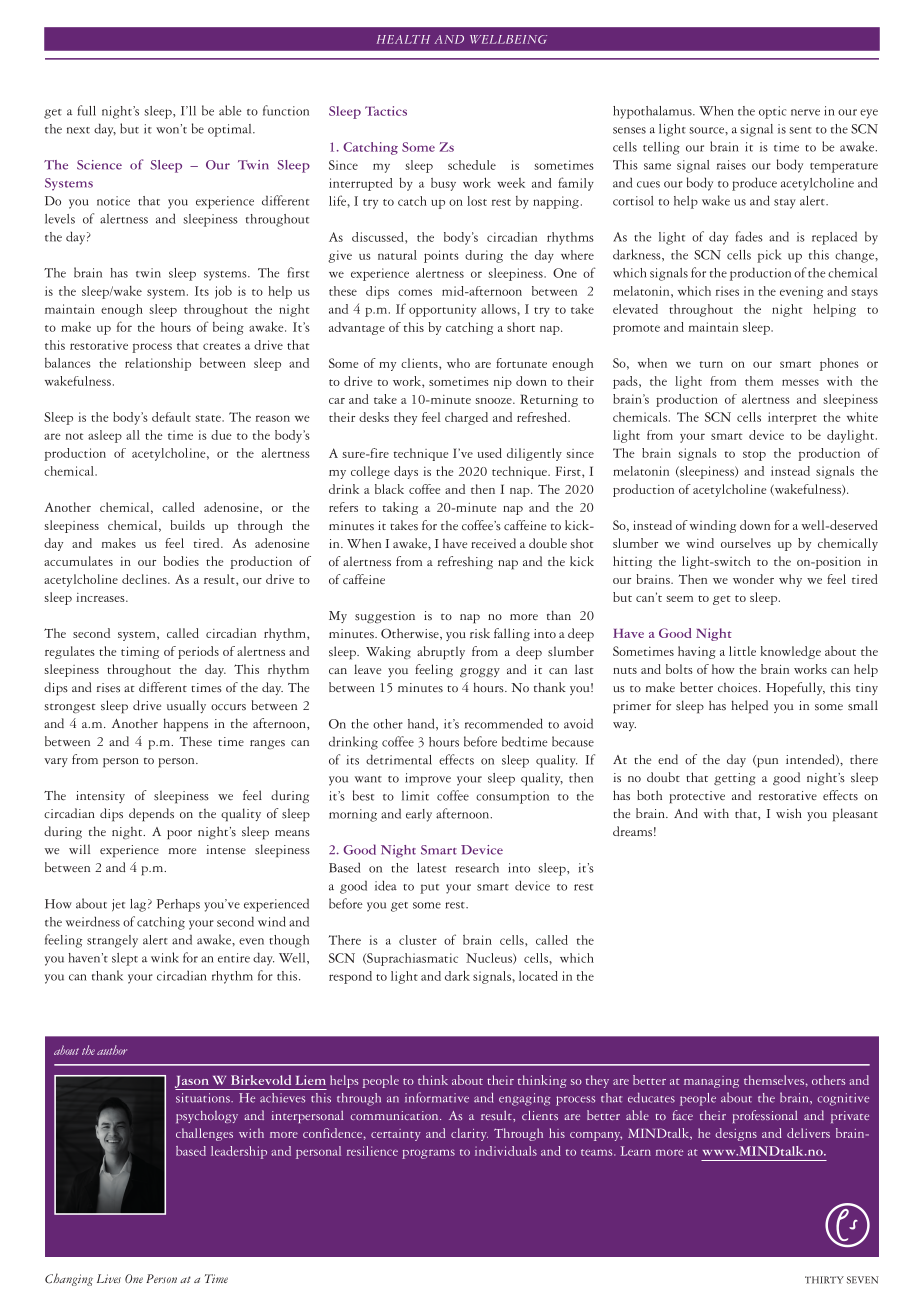  Describe the element at coordinates (477, 868) in the screenshot. I see `research` at that location.
